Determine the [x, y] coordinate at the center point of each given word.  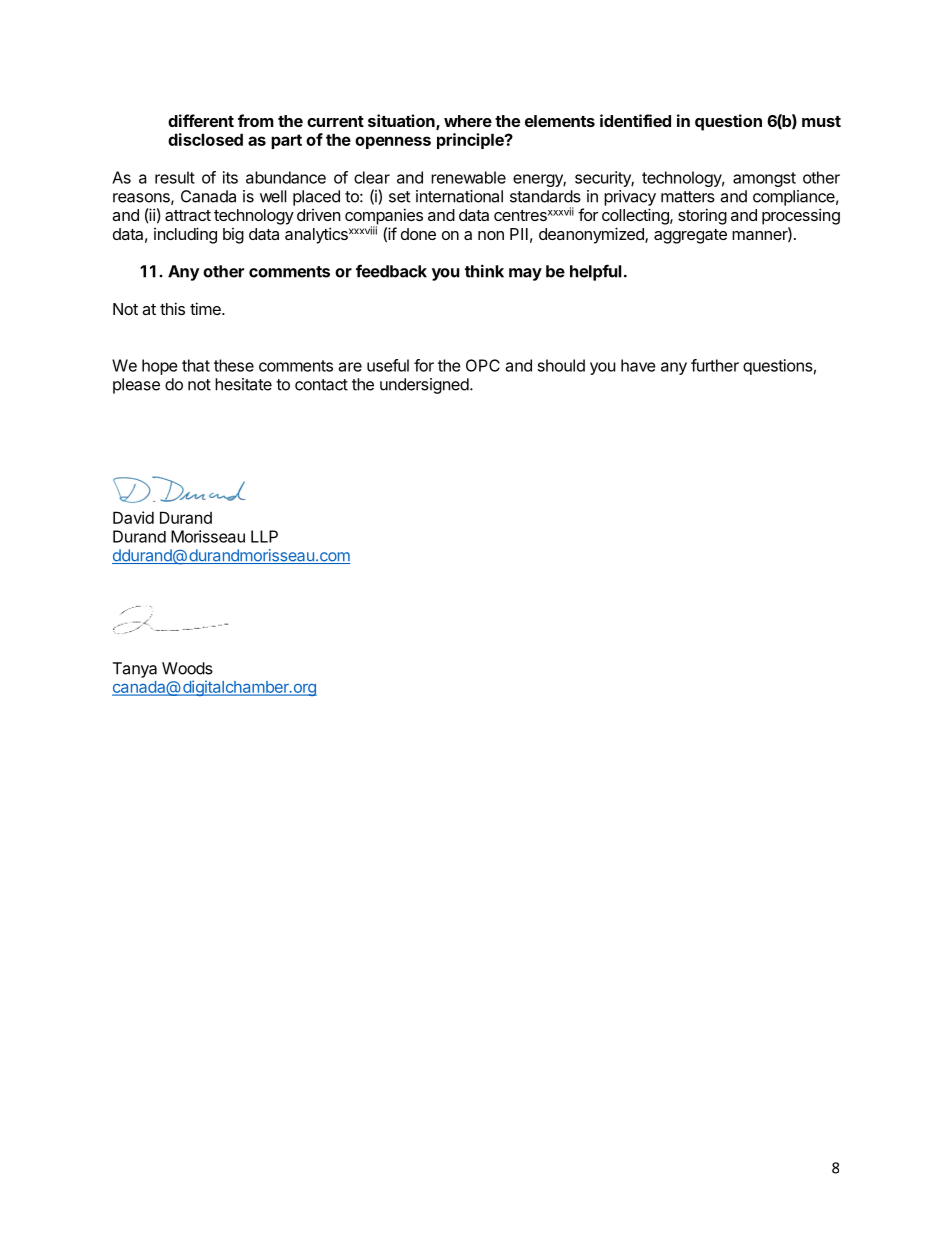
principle [471, 141]
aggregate [690, 236]
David [133, 517]
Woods [187, 668]
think [484, 271]
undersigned [424, 386]
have [638, 365]
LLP [264, 536]
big [233, 236]
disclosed [205, 139]
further [715, 365]
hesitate [243, 384]
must [821, 121]
